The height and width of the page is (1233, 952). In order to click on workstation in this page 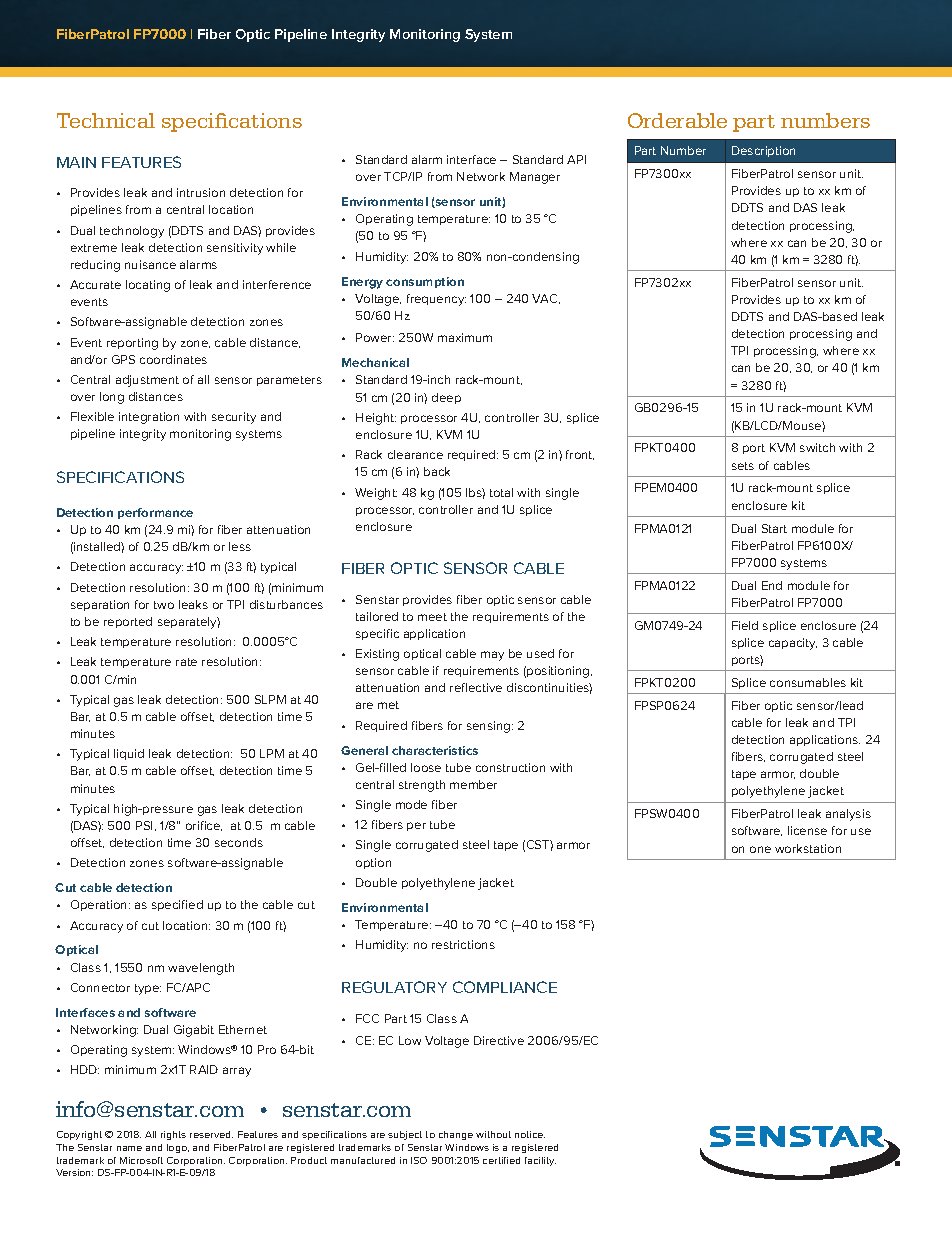, I will do `click(808, 848)`.
